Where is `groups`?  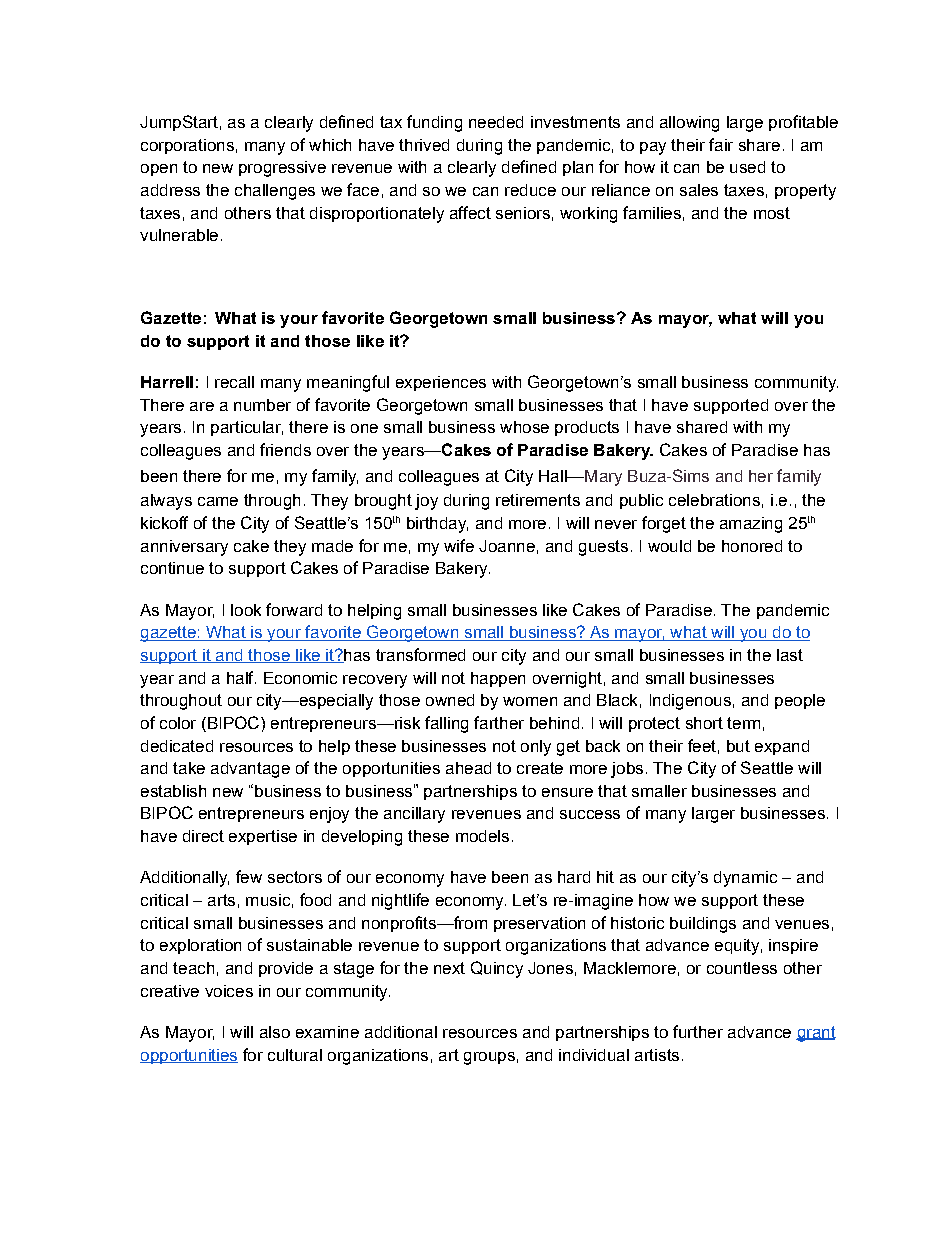
groups is located at coordinates (489, 1058).
